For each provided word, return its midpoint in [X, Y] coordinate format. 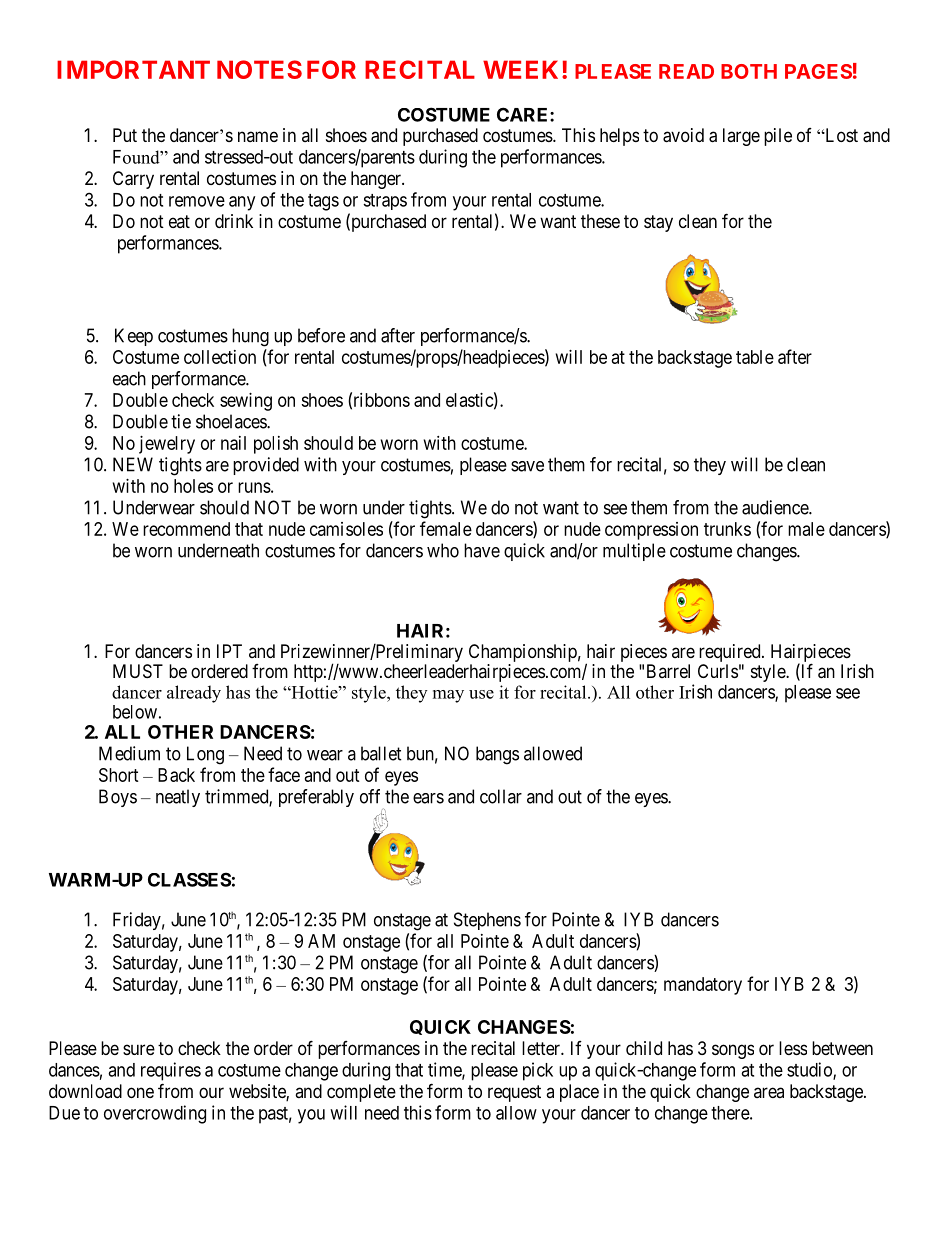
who [443, 550]
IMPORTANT [133, 69]
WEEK [523, 69]
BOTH [749, 71]
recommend [186, 529]
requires [171, 1071]
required [731, 653]
